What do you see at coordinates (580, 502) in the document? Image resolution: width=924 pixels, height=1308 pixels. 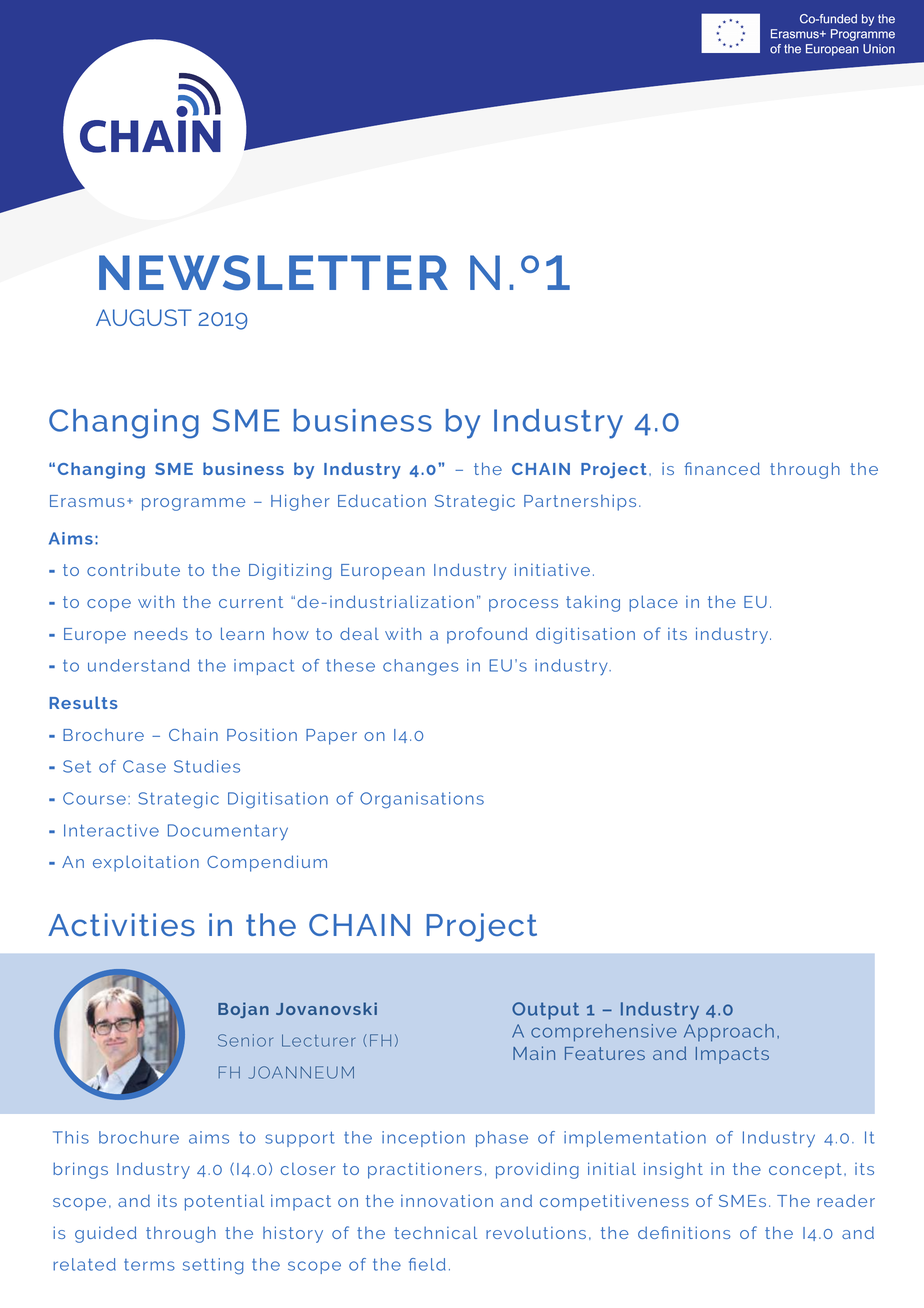 I see `Partnerships` at bounding box center [580, 502].
